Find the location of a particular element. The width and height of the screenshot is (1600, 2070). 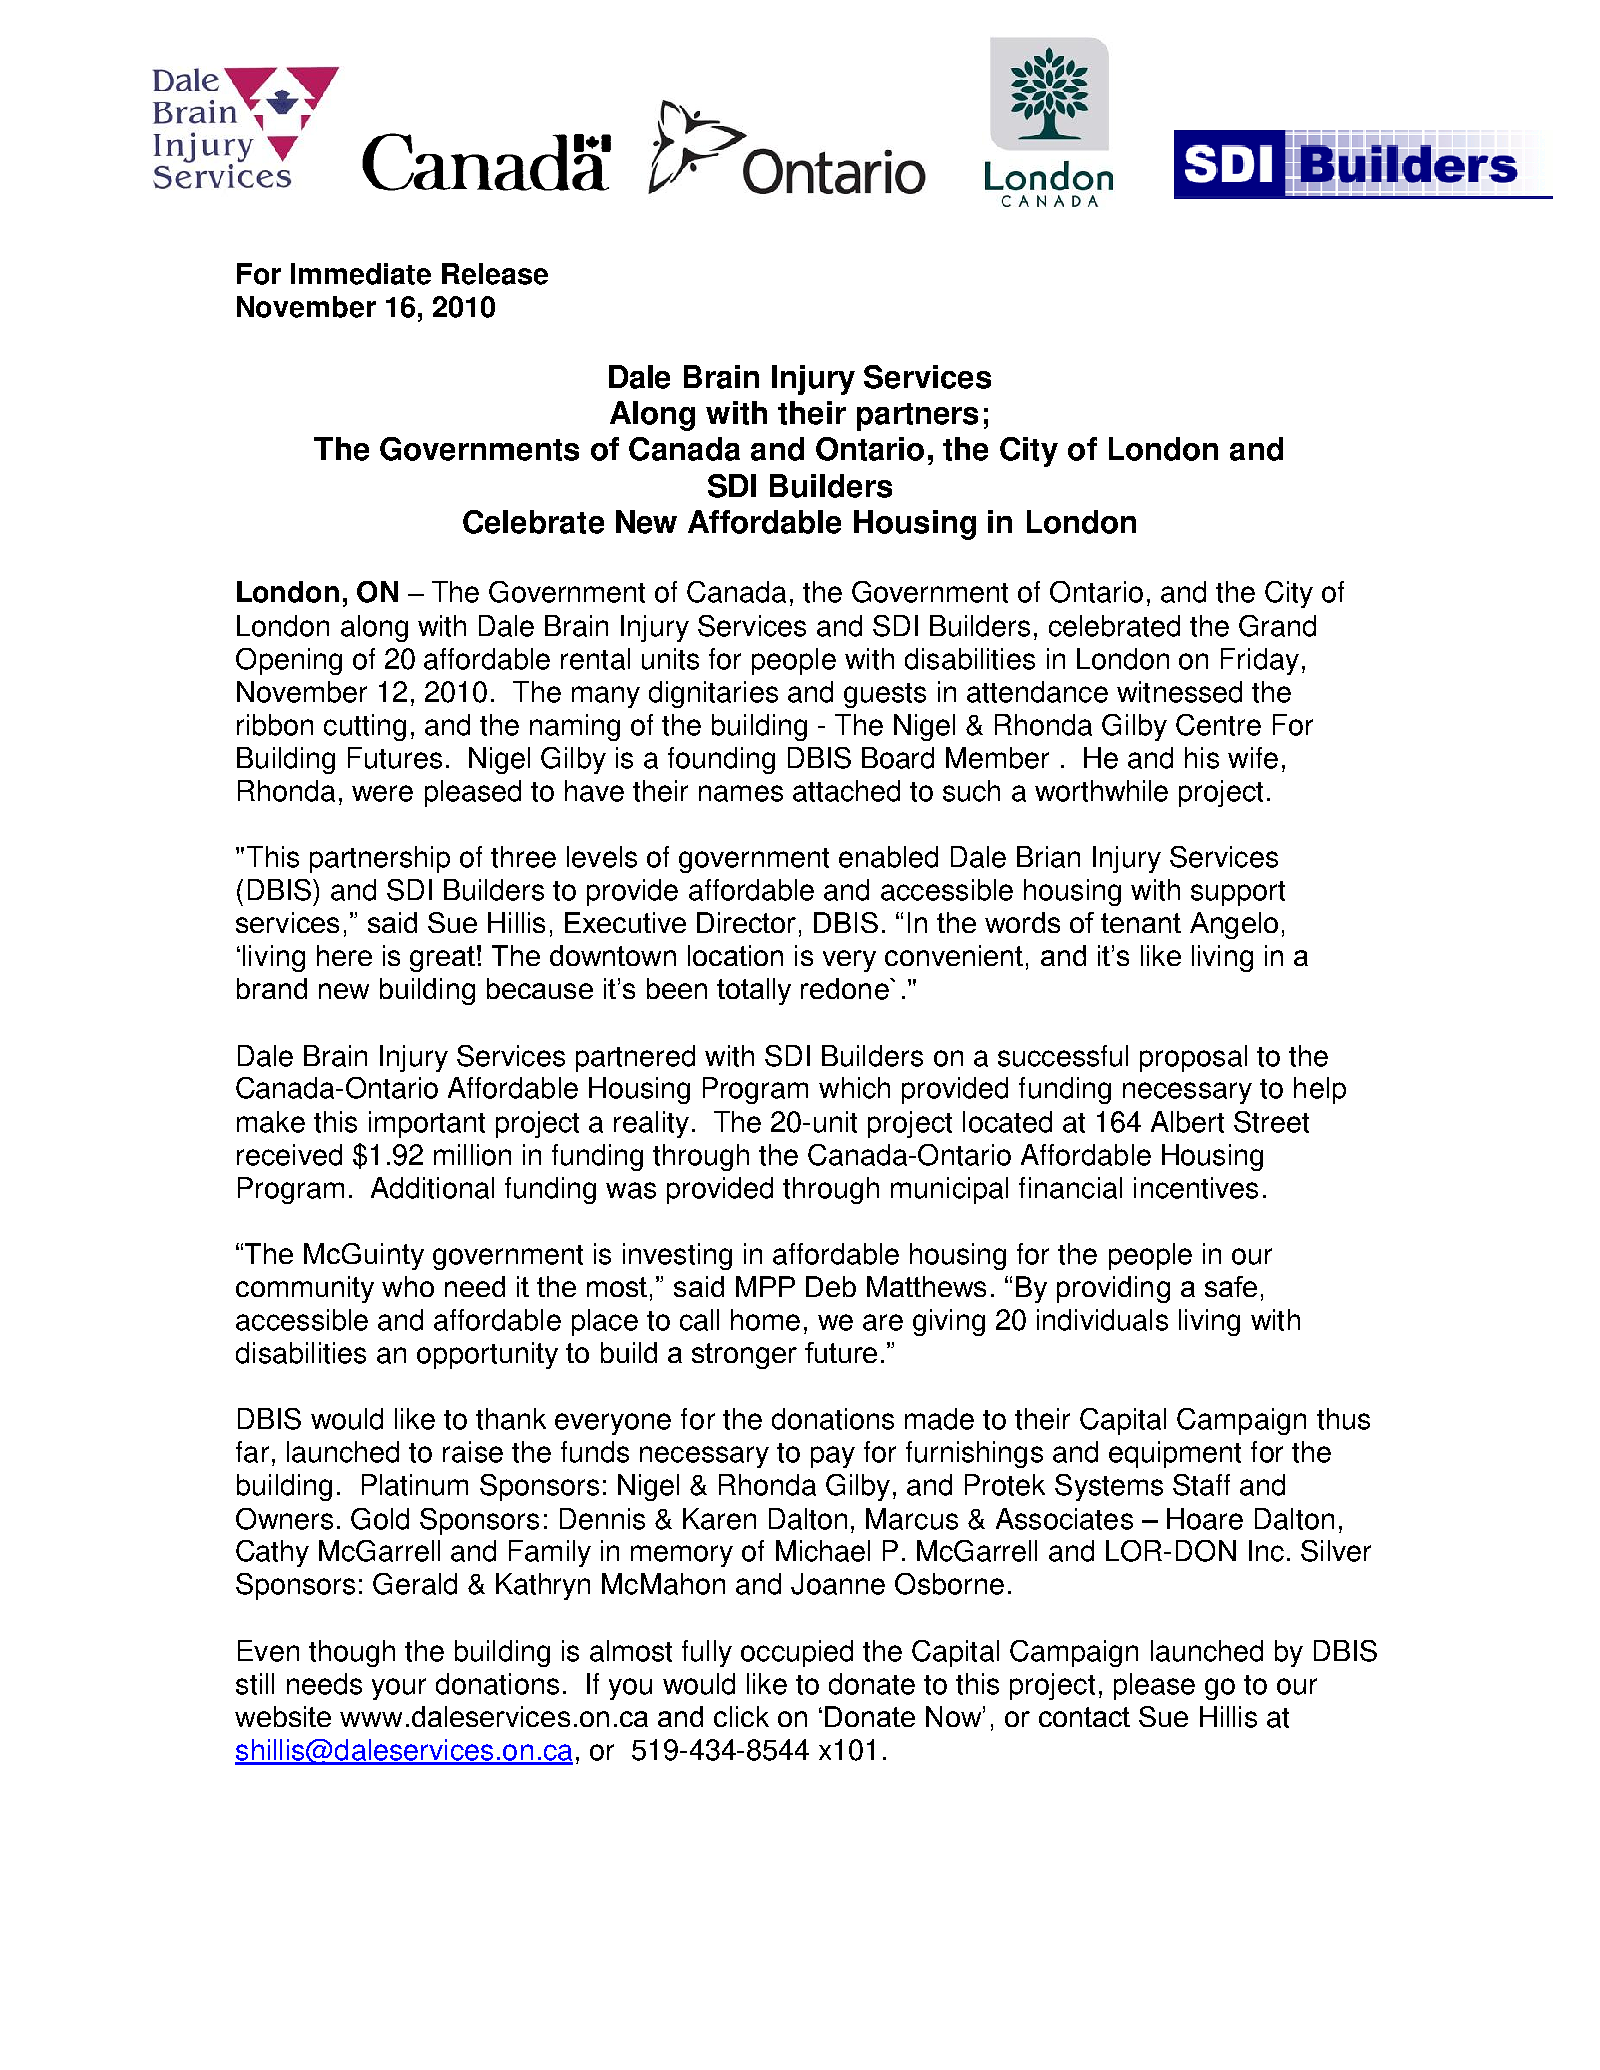

here is located at coordinates (344, 955).
